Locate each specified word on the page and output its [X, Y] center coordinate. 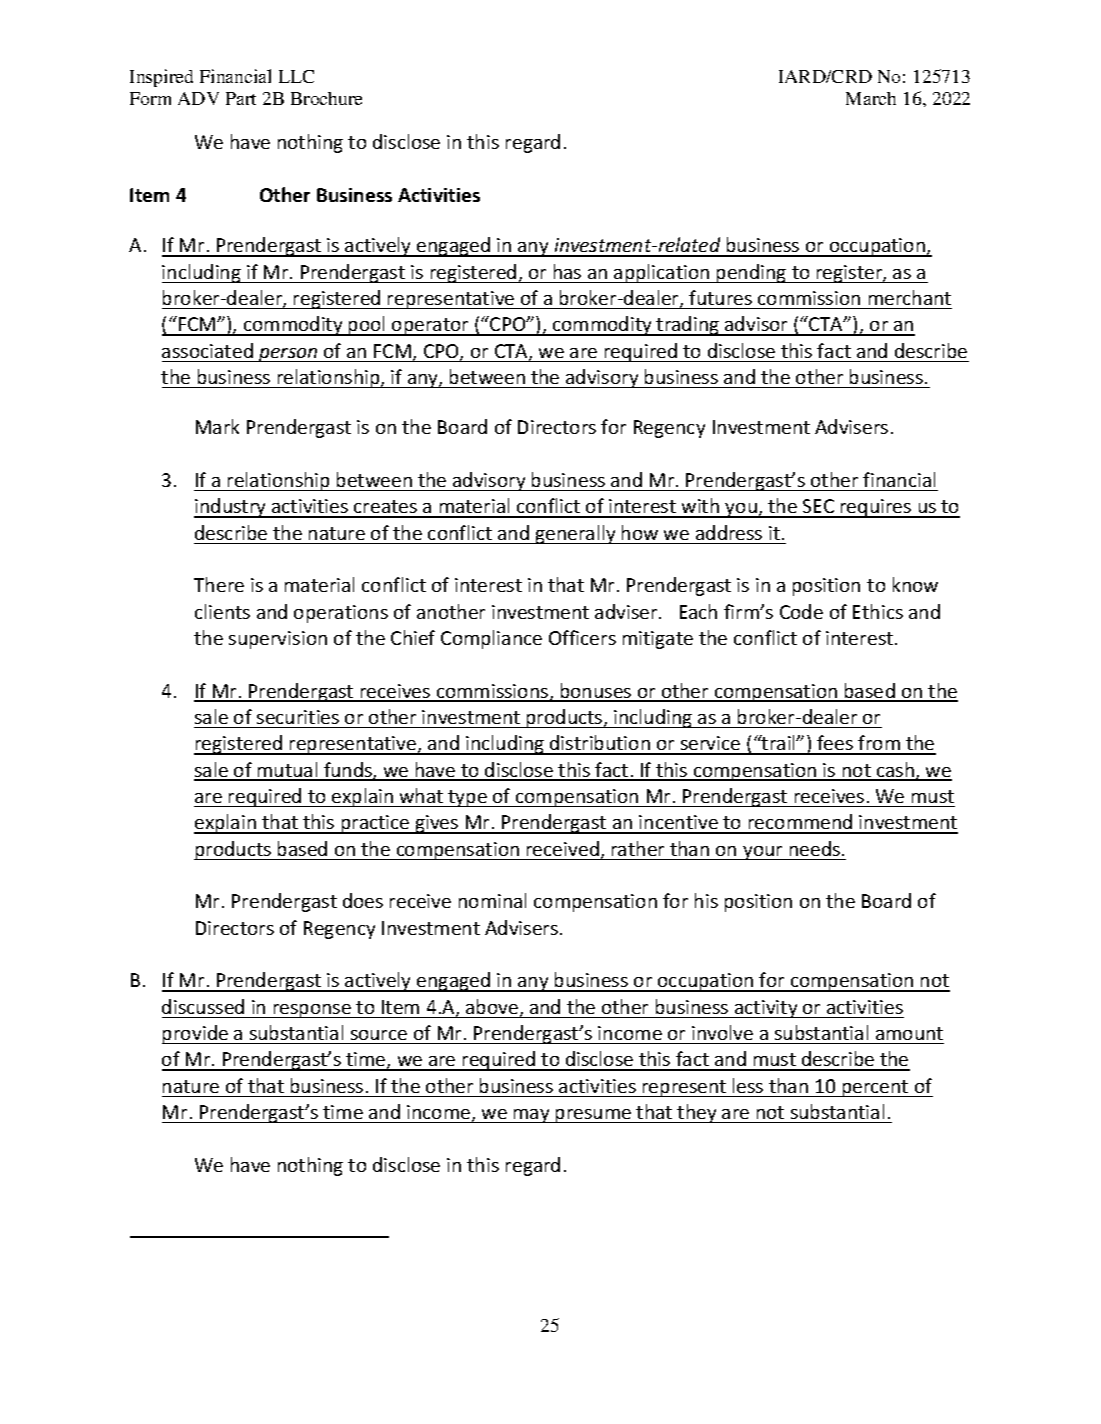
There [219, 584]
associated [207, 350]
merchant [910, 297]
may [532, 1116]
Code [801, 611]
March [871, 98]
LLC [296, 76]
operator [430, 327]
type [467, 798]
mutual [288, 771]
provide [196, 1034]
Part [241, 98]
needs [815, 848]
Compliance [491, 639]
